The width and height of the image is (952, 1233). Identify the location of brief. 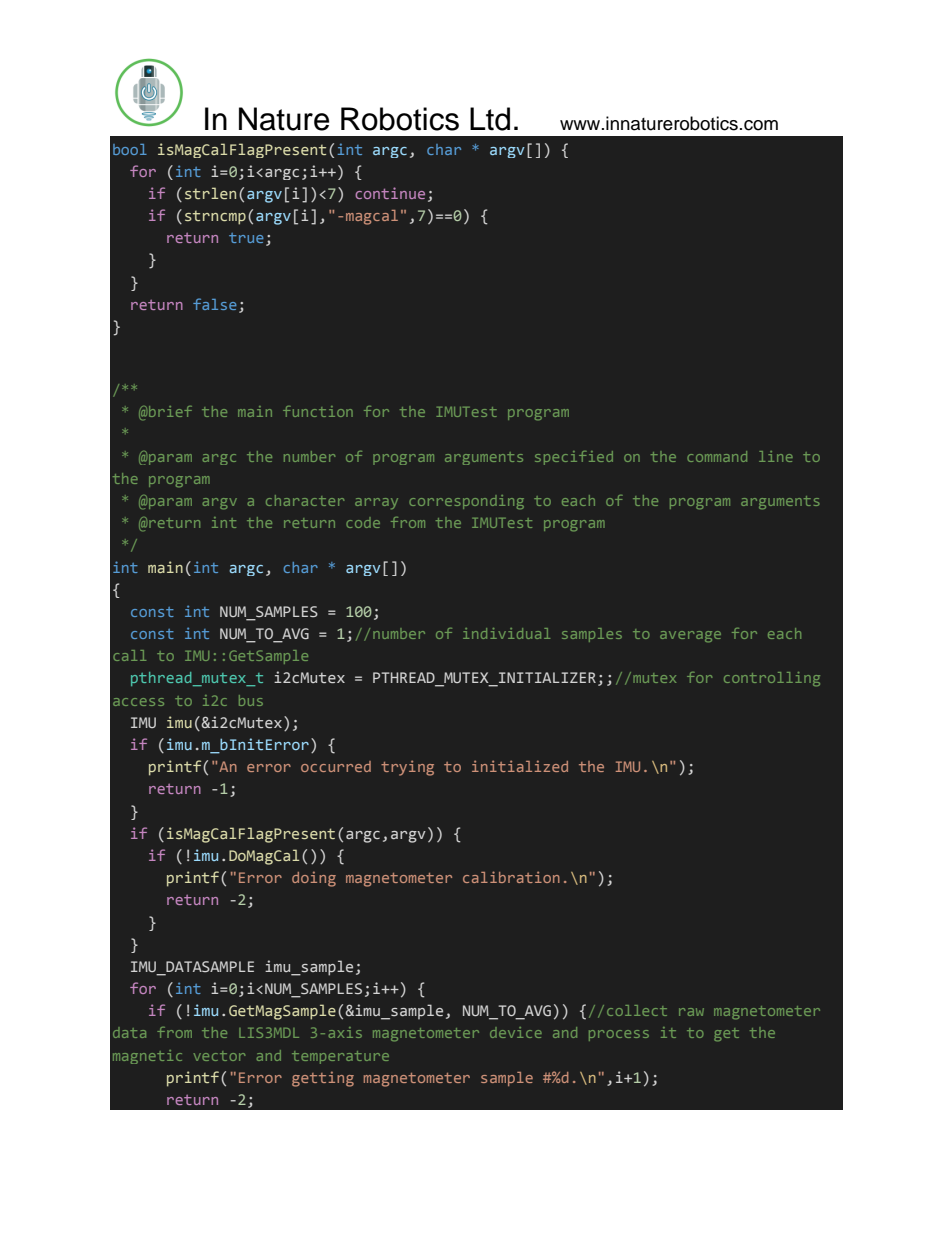
(169, 411).
